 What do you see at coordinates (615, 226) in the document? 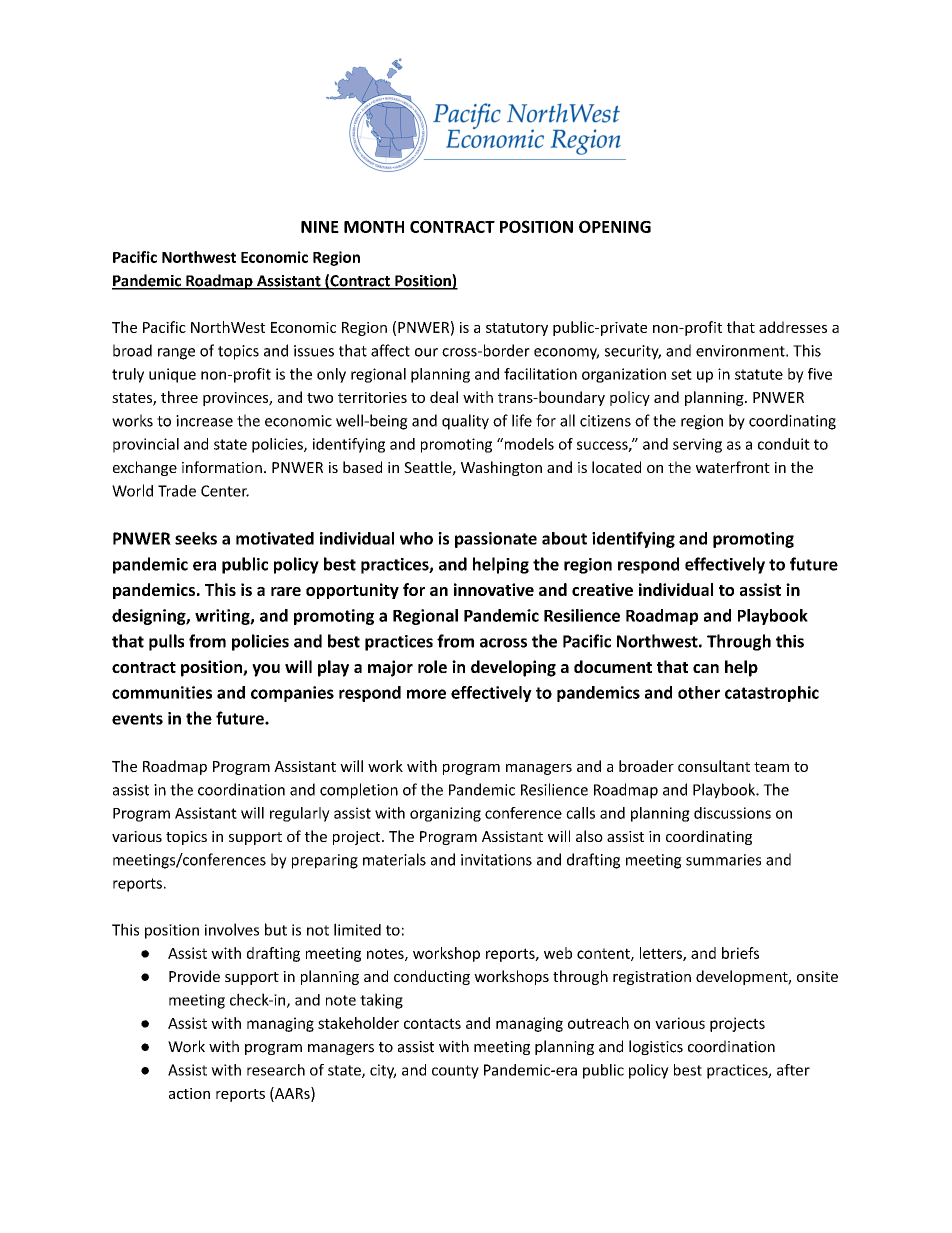
I see `OPENING` at bounding box center [615, 226].
